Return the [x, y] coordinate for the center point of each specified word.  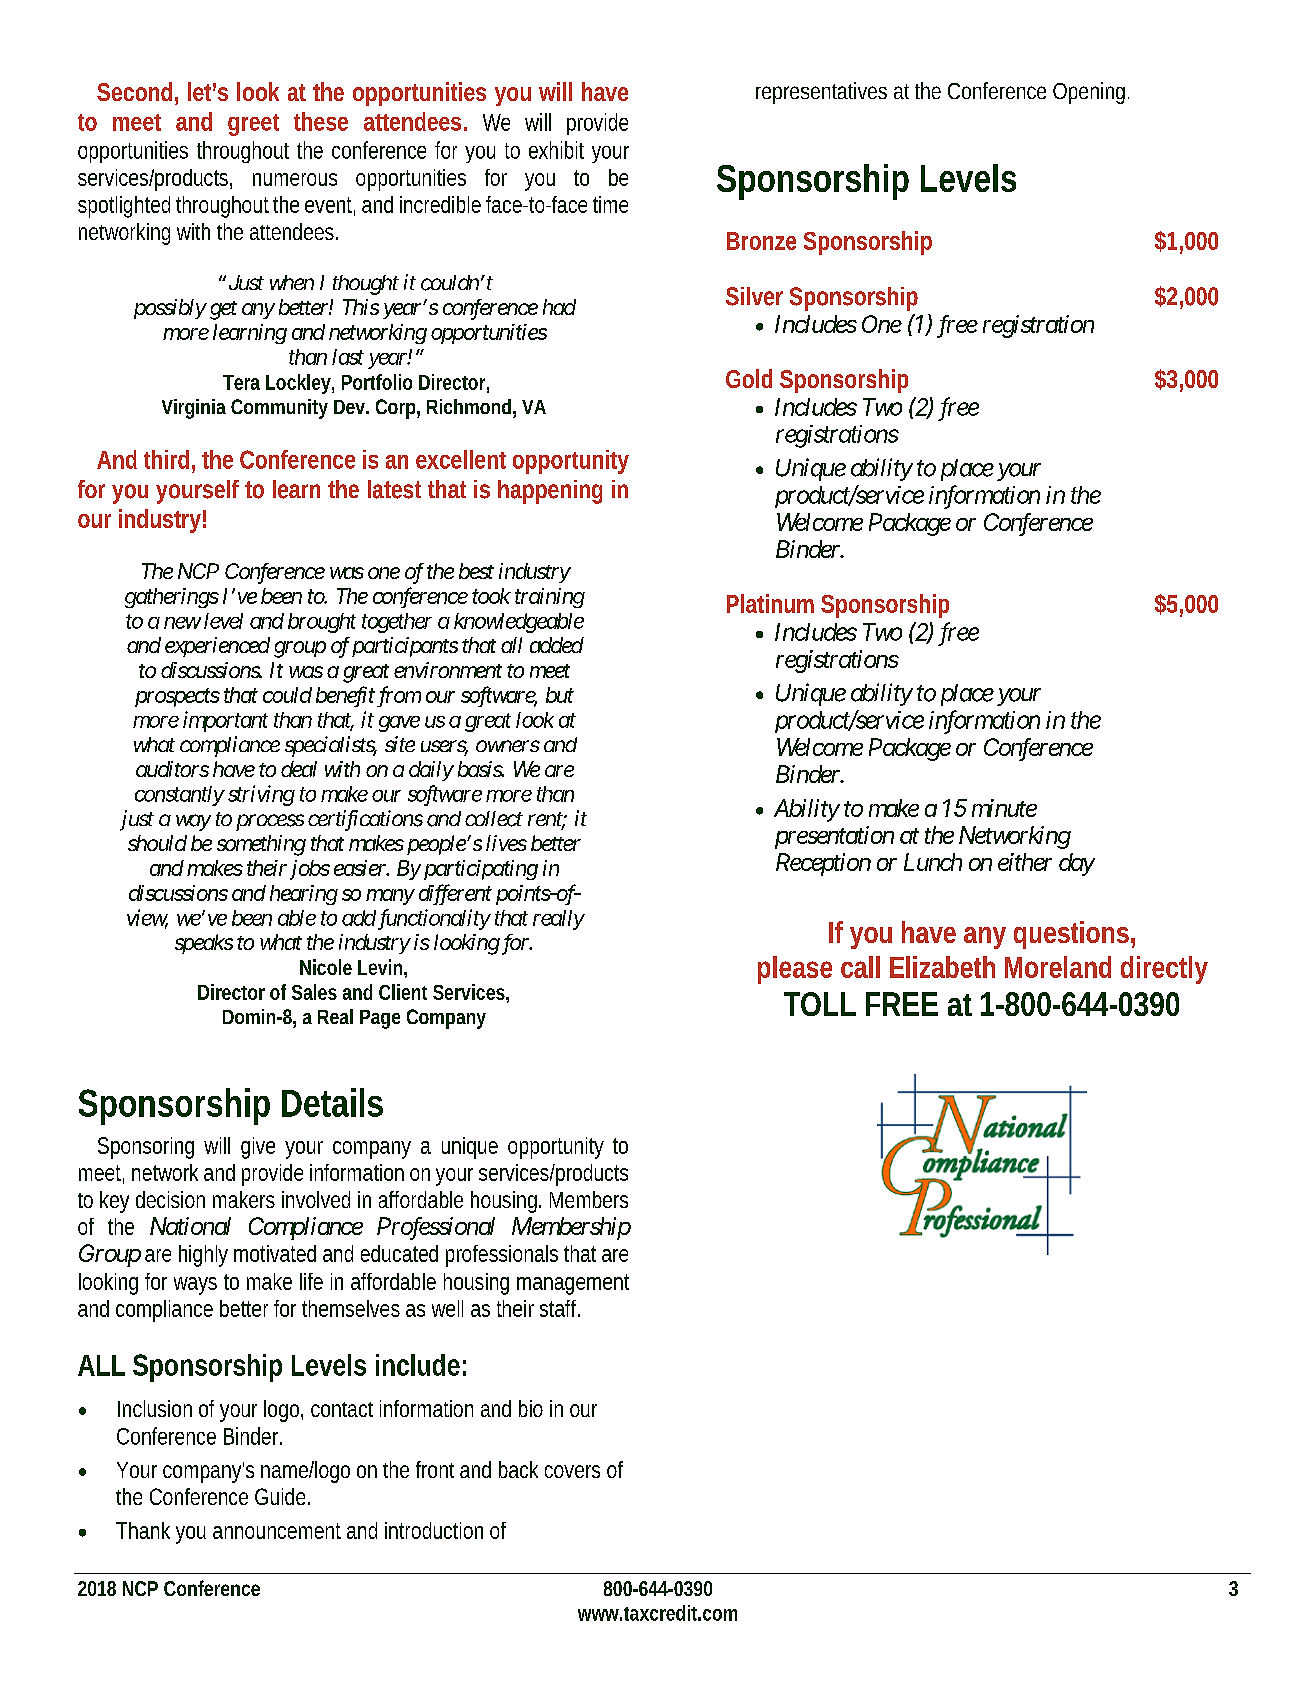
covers [572, 1471]
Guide [282, 1496]
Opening [1091, 93]
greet [253, 125]
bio [531, 1408]
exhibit [556, 150]
